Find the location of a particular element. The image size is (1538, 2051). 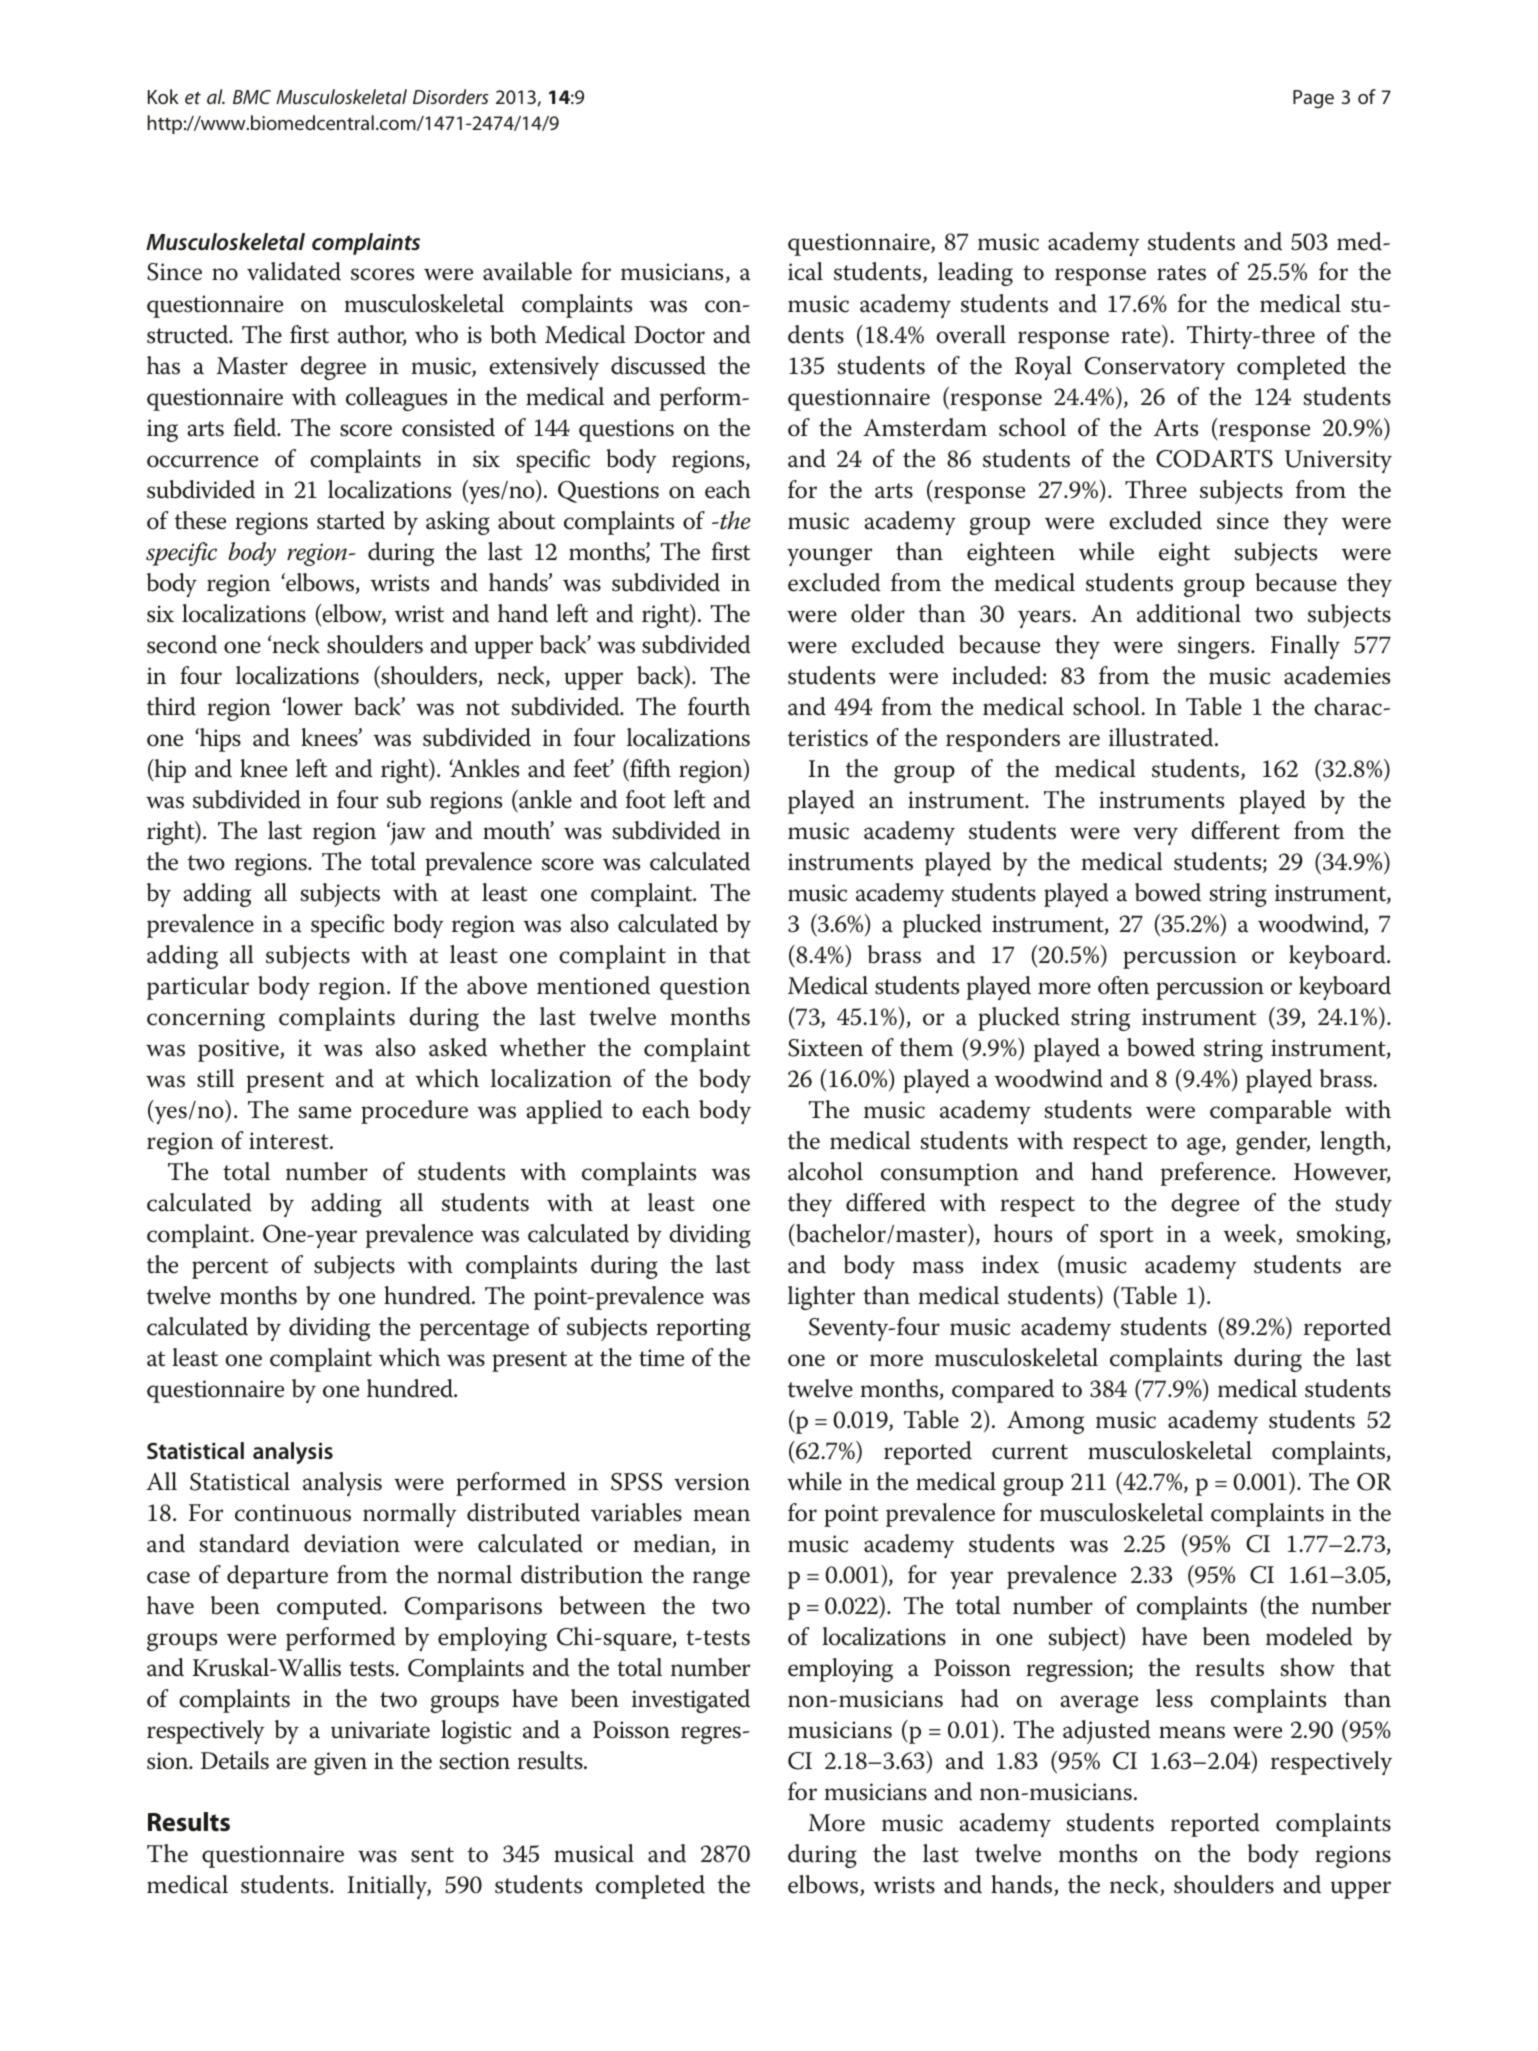

reporting is located at coordinates (703, 1329).
